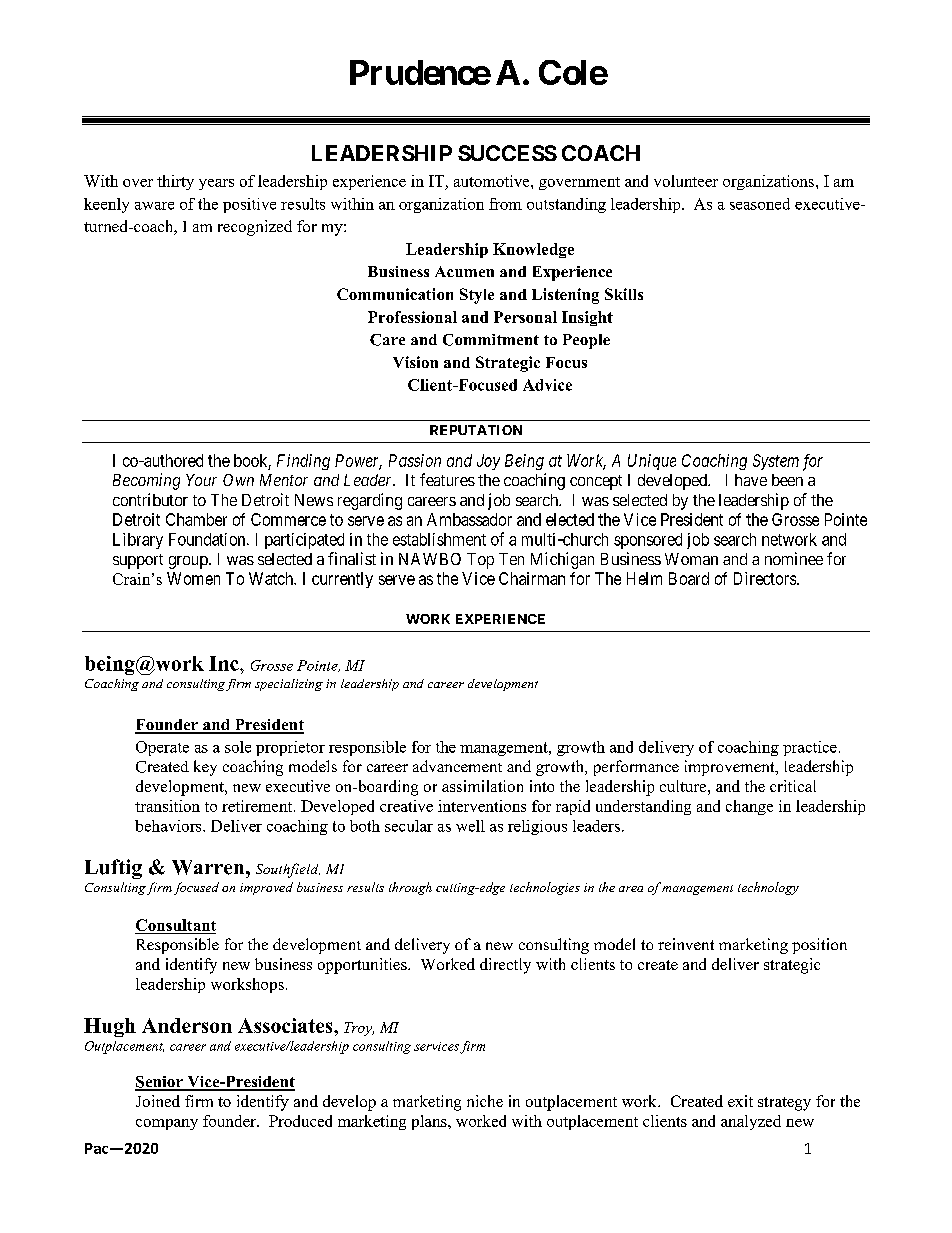 This image has width=952, height=1233. I want to click on Woman, so click(691, 559).
